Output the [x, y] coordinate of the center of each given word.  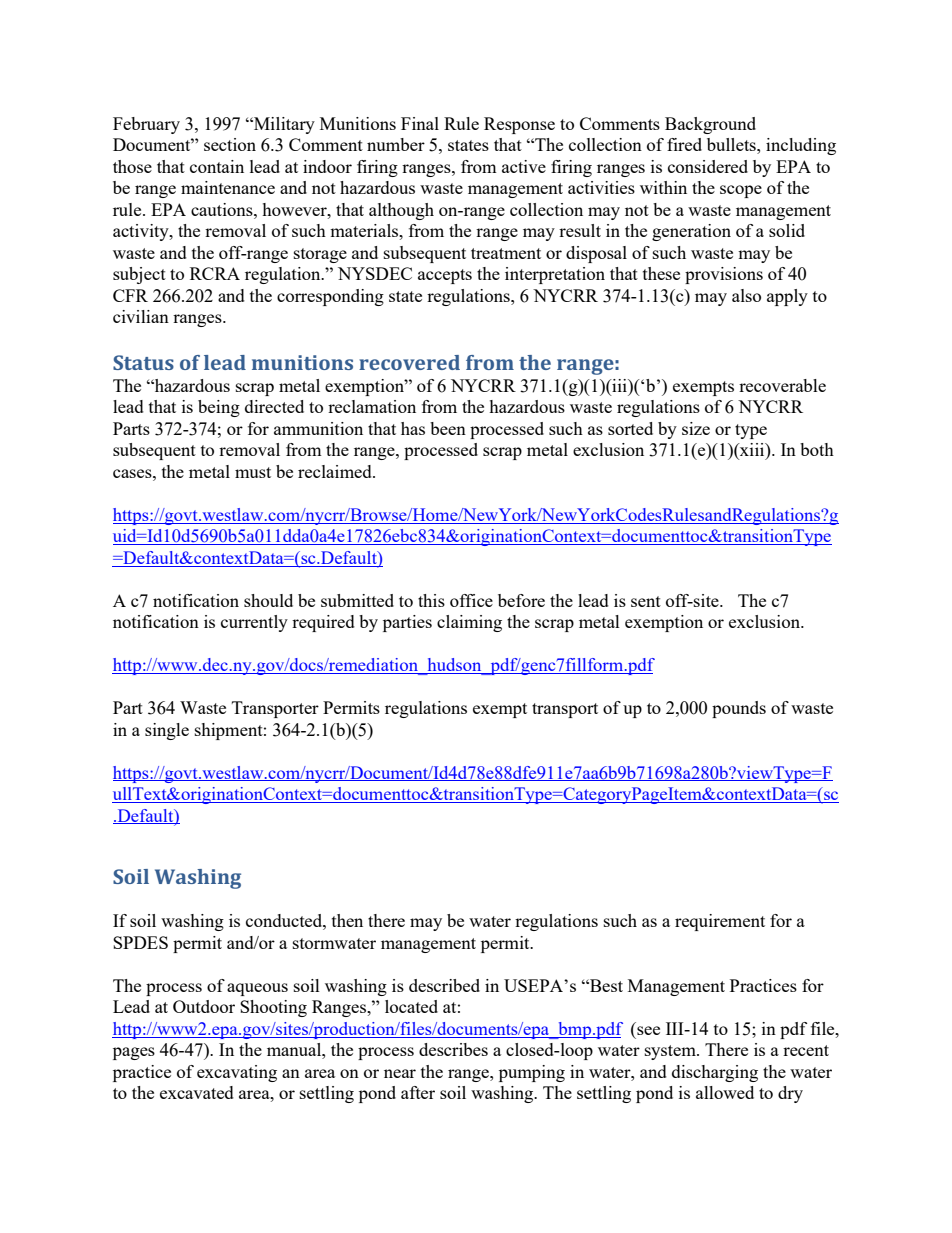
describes [453, 1049]
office [471, 600]
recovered [409, 362]
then [347, 920]
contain [217, 166]
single [167, 731]
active [524, 166]
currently [254, 623]
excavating [237, 1073]
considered [708, 166]
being [219, 408]
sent [646, 601]
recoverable [782, 385]
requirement [720, 922]
